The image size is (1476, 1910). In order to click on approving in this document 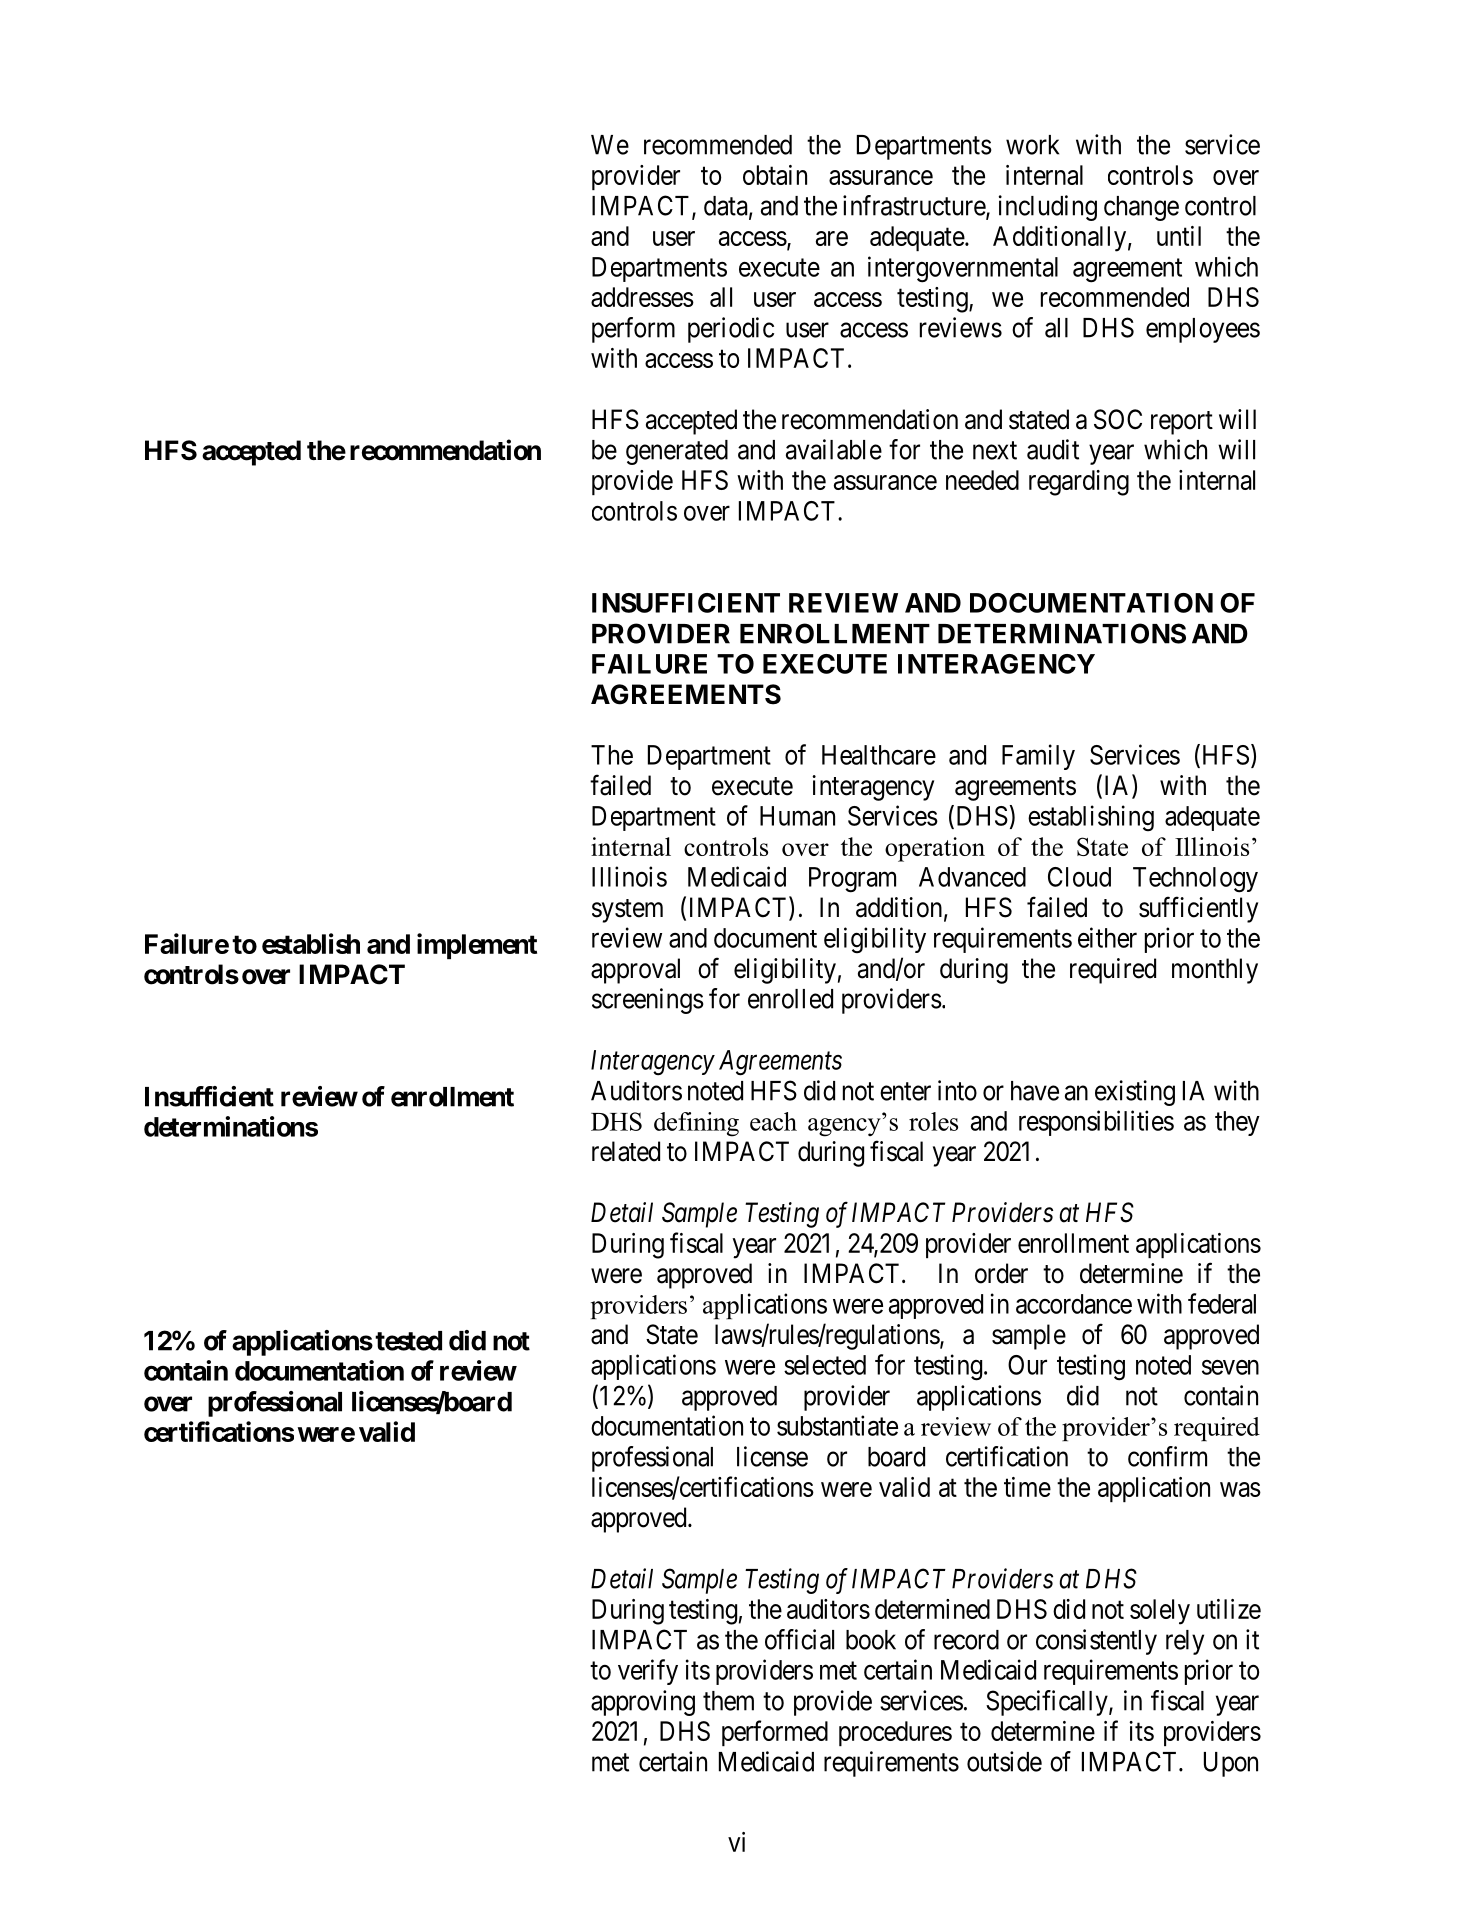, I will do `click(643, 1703)`.
